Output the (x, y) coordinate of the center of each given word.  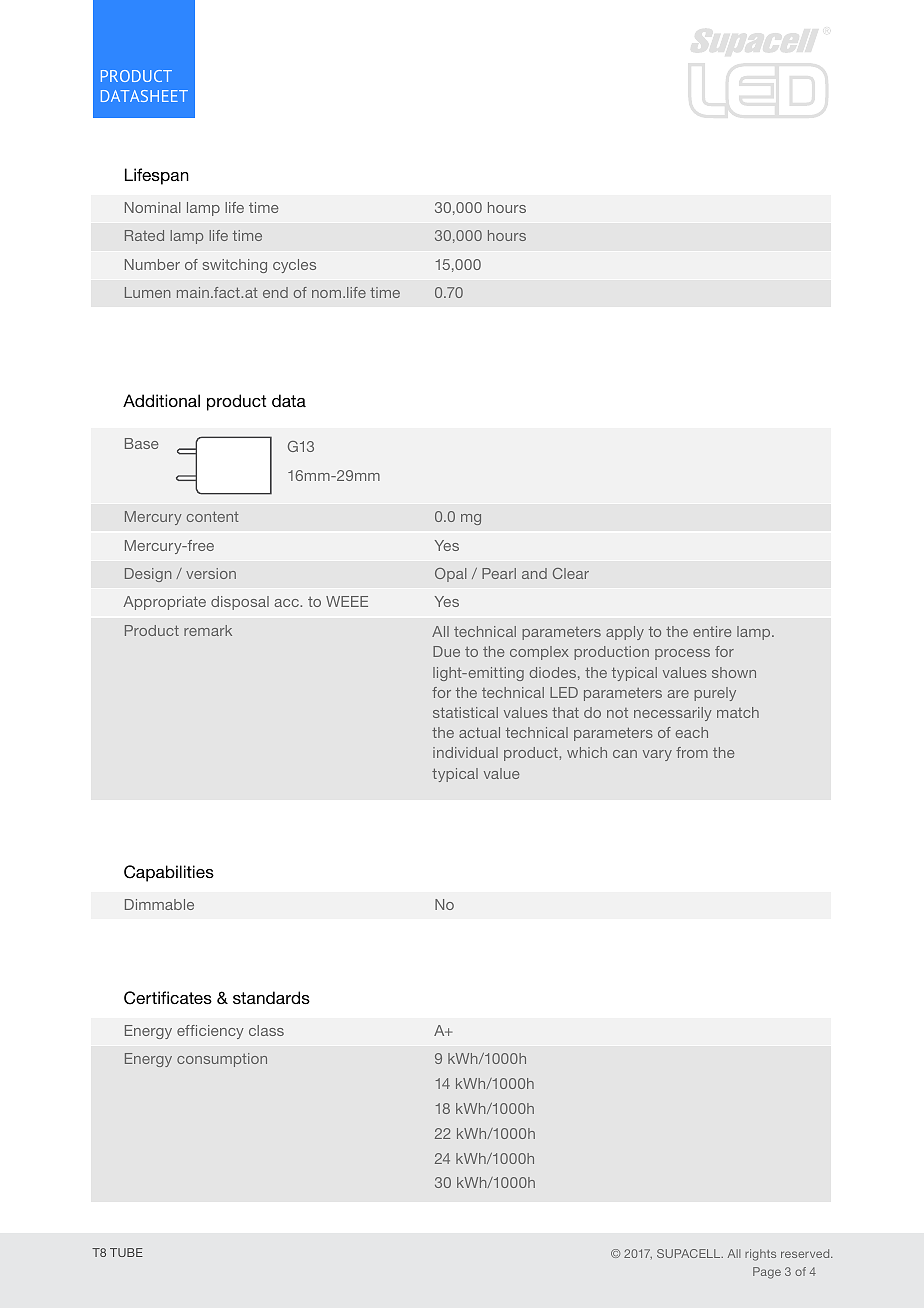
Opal (450, 575)
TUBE (126, 1252)
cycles (294, 266)
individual (465, 752)
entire (712, 631)
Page (767, 1273)
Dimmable (159, 904)
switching (235, 266)
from (692, 752)
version (211, 573)
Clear (571, 573)
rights (760, 1255)
